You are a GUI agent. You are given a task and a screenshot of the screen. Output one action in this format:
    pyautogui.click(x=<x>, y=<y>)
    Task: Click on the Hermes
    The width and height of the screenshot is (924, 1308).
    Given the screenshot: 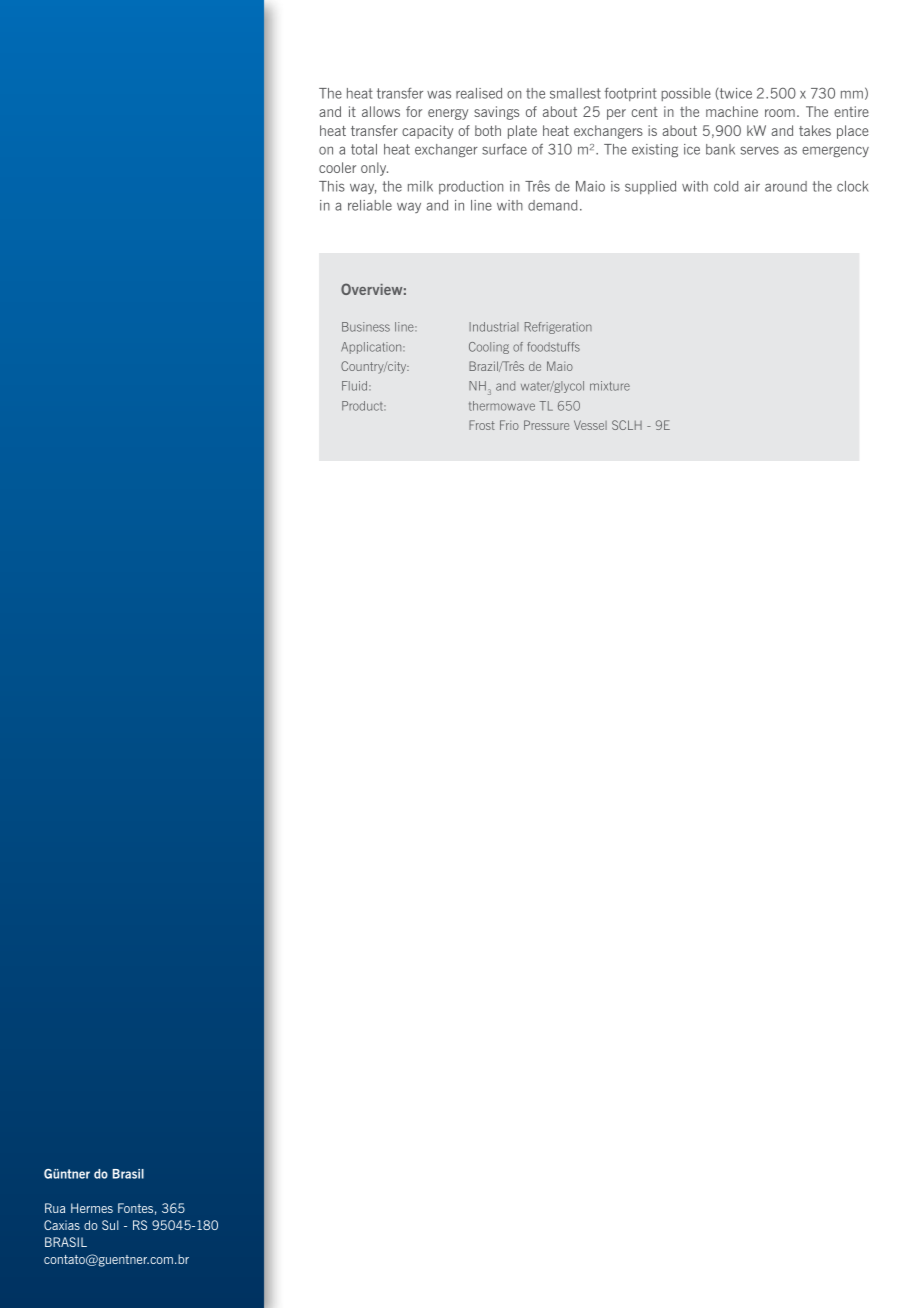 What is the action you would take?
    pyautogui.click(x=92, y=1208)
